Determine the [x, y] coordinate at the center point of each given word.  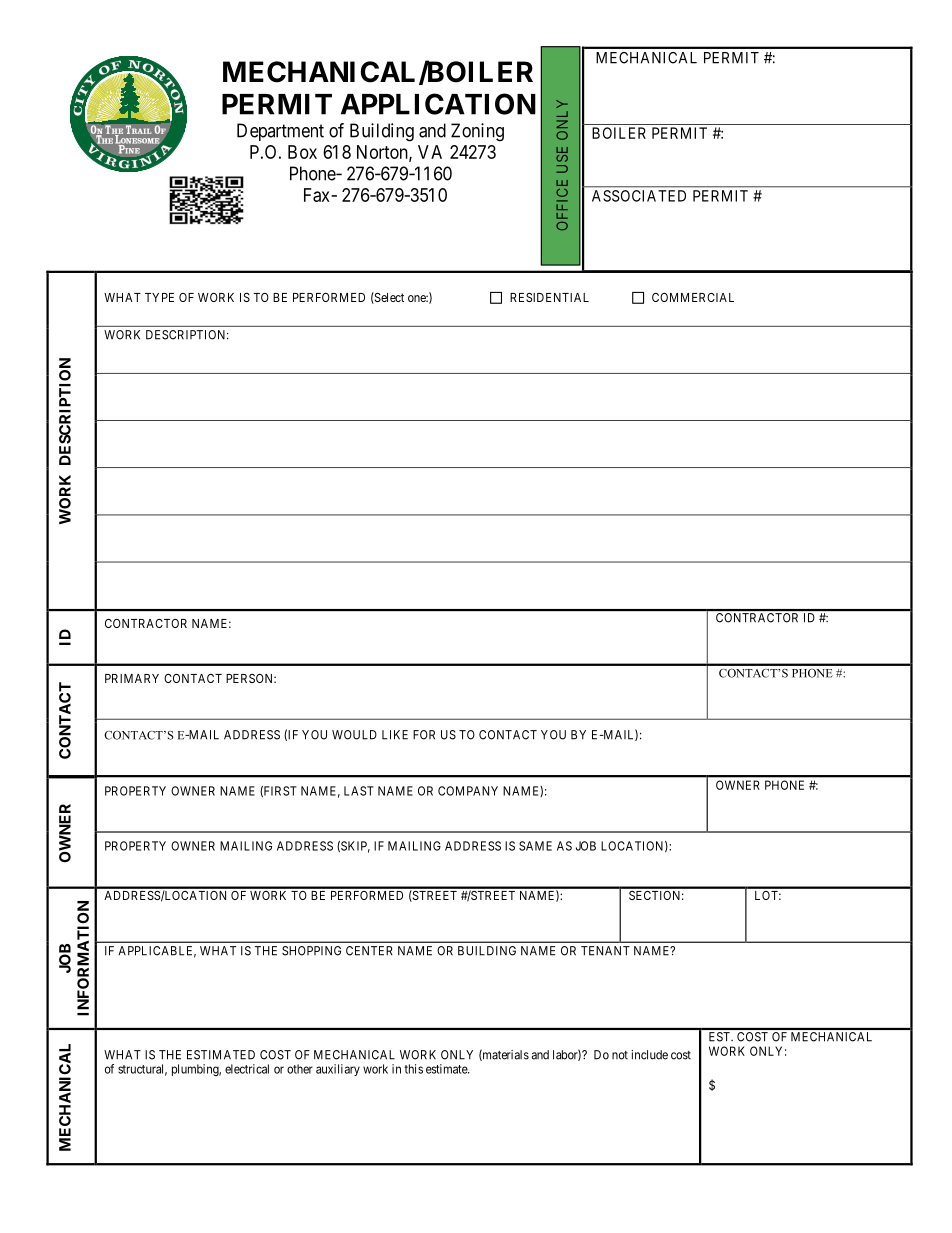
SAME [535, 846]
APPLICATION [438, 104]
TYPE [159, 297]
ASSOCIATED [639, 196]
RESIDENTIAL [549, 297]
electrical [247, 1069]
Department [280, 132]
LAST [359, 791]
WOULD [354, 735]
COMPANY [468, 791]
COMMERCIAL [693, 297]
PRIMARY [132, 678]
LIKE [395, 735]
